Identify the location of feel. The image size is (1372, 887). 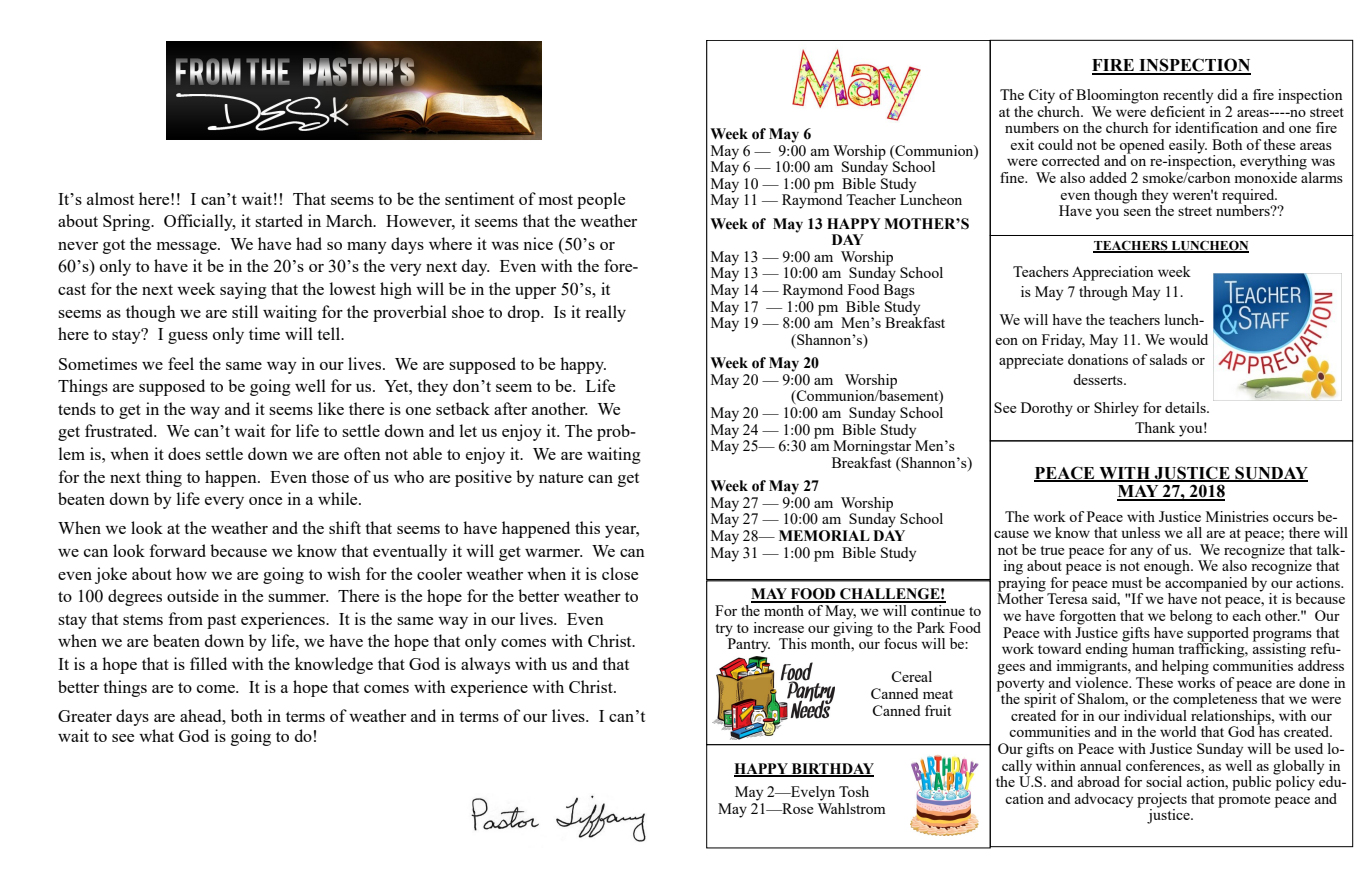
(181, 363).
